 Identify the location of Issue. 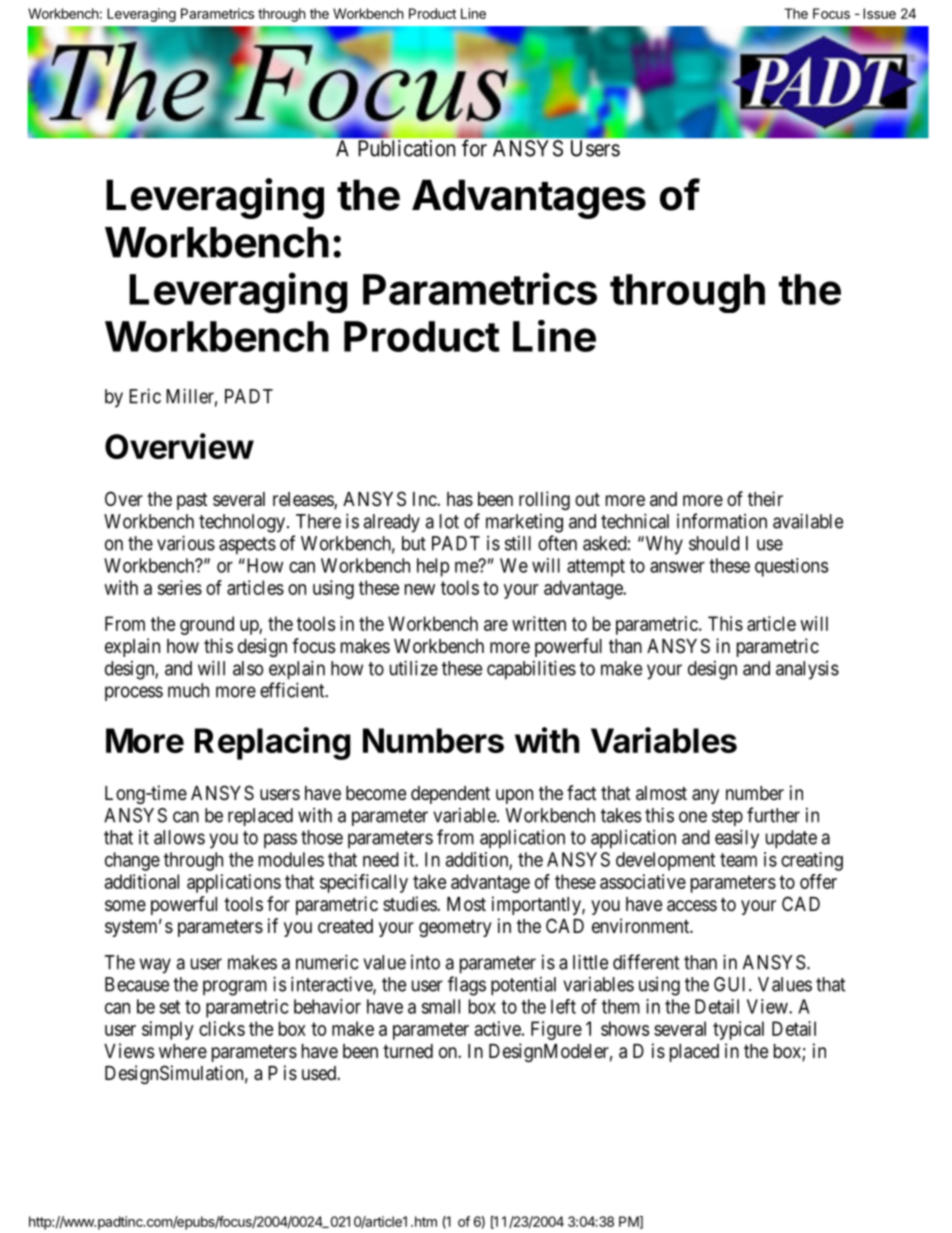
(879, 13).
